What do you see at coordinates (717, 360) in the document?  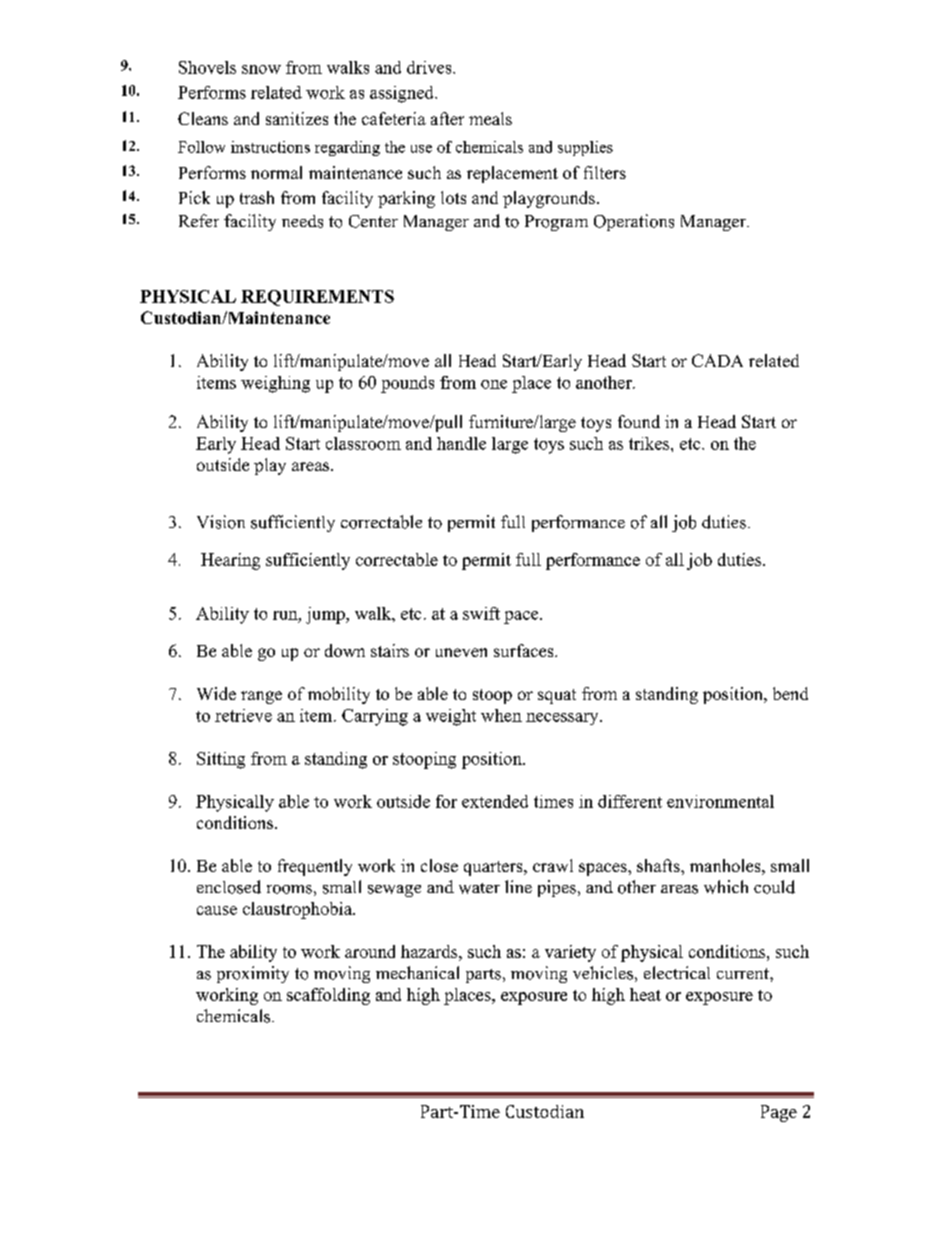 I see `CADA` at bounding box center [717, 360].
